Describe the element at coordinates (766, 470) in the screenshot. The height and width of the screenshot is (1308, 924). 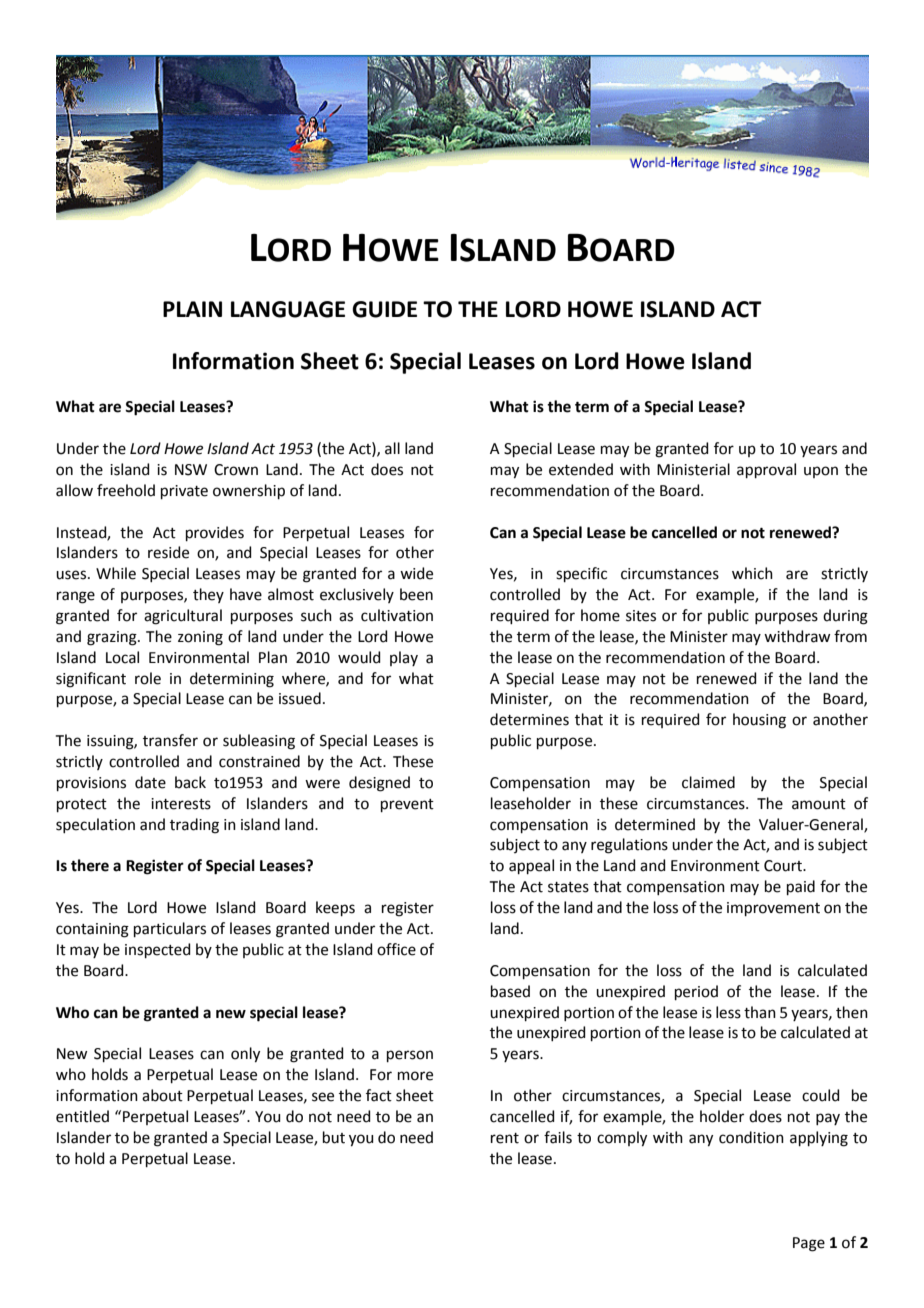
I see `approval` at that location.
